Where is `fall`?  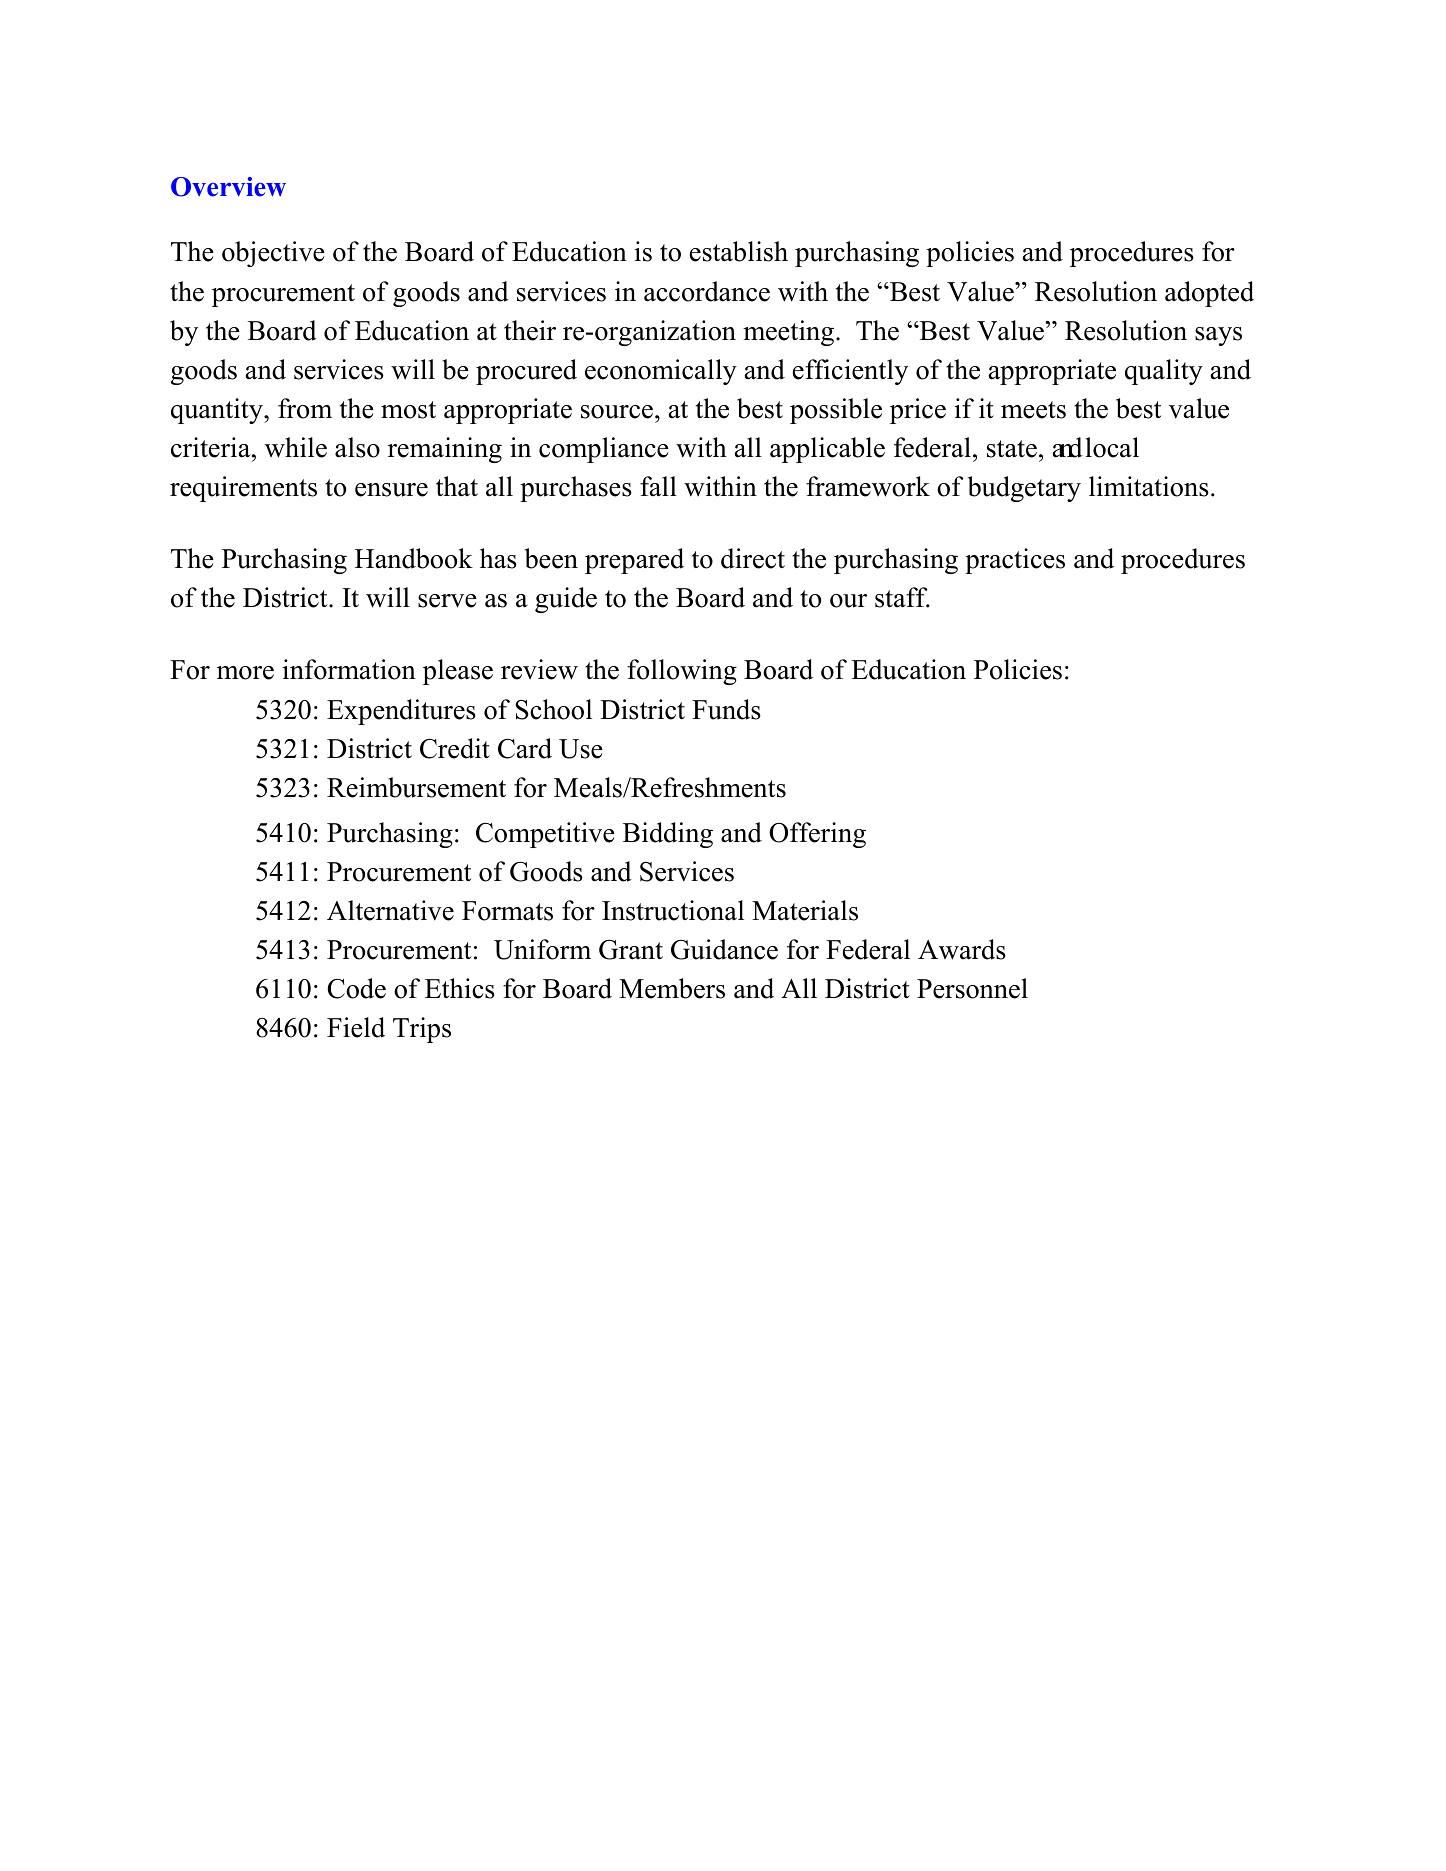
fall is located at coordinates (658, 486).
